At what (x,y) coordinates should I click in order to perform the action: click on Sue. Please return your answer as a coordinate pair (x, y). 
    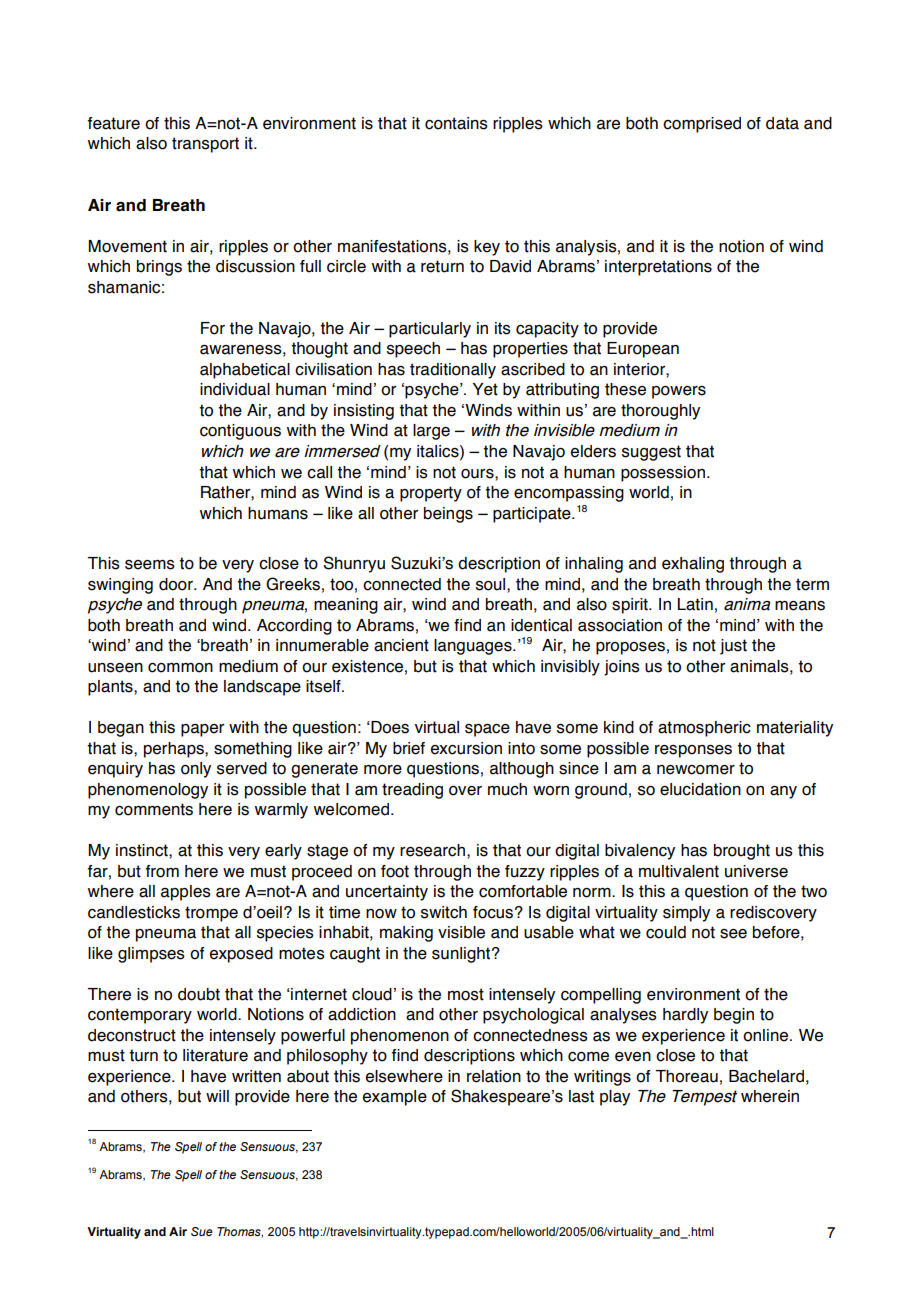
    Looking at the image, I should click on (202, 1232).
